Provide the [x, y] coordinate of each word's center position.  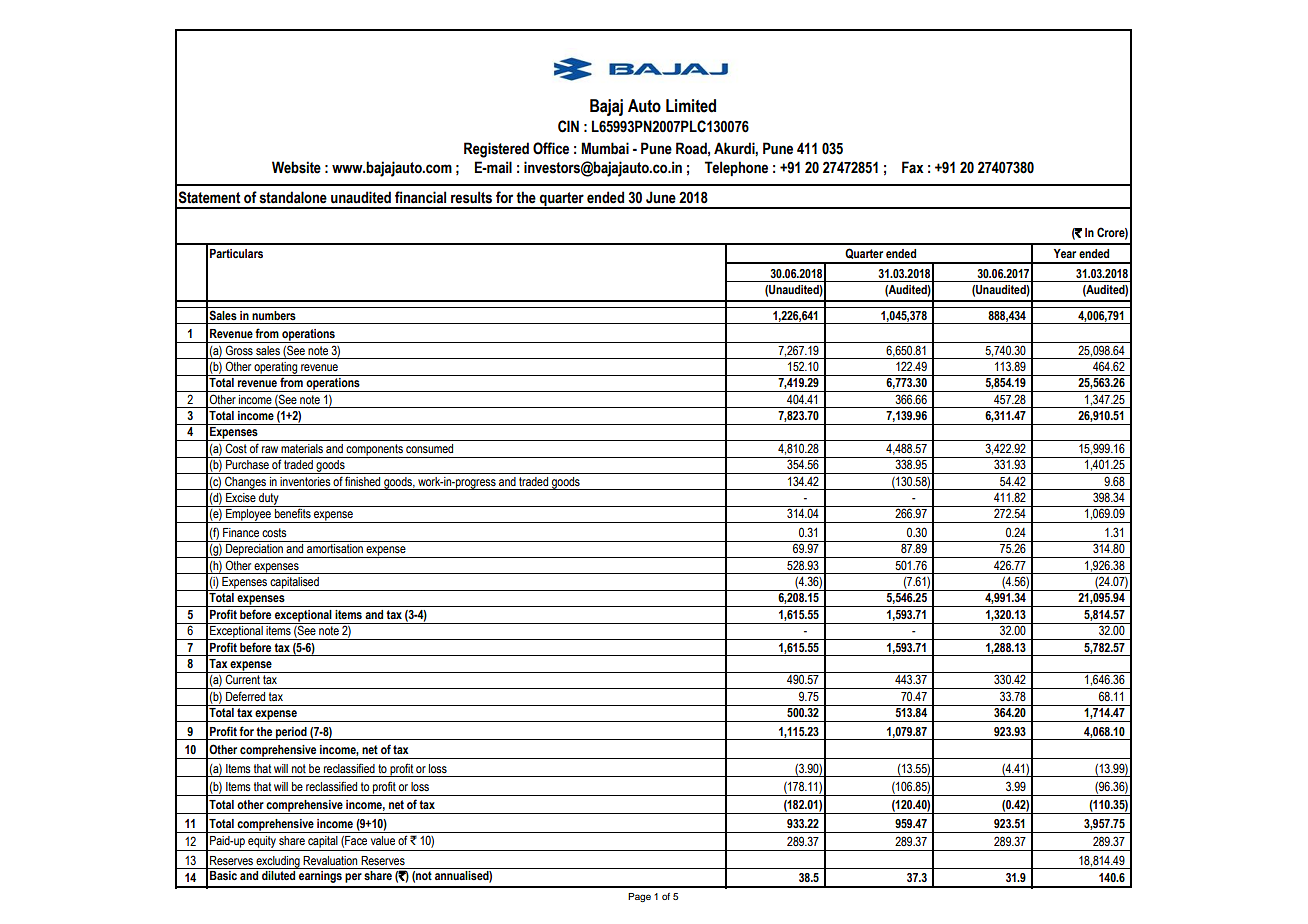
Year [1065, 253]
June [661, 197]
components [375, 451]
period [291, 733]
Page [639, 897]
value [383, 840]
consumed [429, 448]
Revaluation [330, 860]
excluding [278, 862]
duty [269, 500]
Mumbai [605, 148]
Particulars [236, 254]
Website [296, 167]
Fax [913, 167]
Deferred [245, 696]
